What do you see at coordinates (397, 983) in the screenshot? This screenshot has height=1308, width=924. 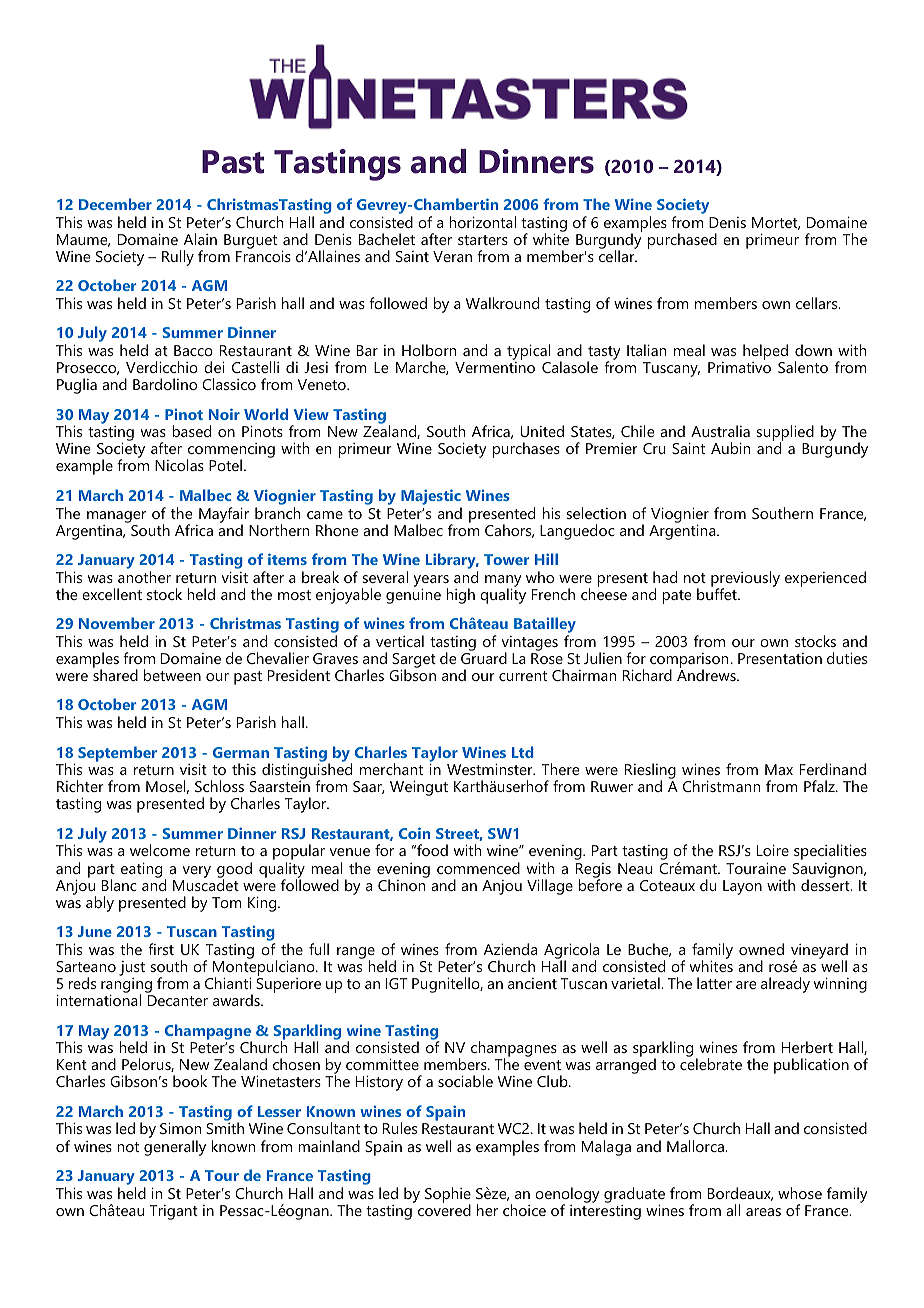 I see `IGT` at bounding box center [397, 983].
